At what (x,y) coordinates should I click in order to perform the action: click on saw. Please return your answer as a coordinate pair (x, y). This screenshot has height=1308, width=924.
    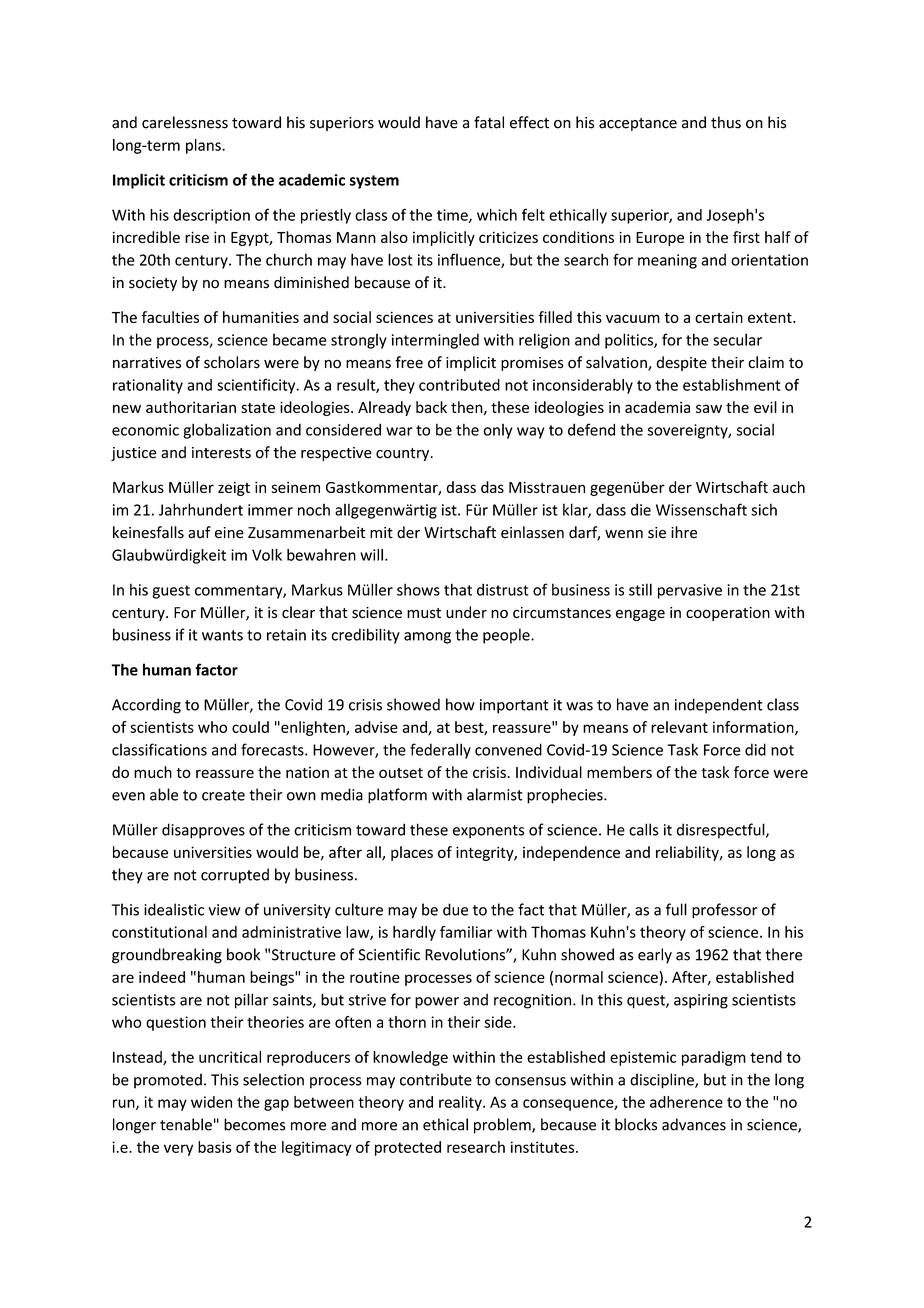
    Looking at the image, I should click on (709, 408).
